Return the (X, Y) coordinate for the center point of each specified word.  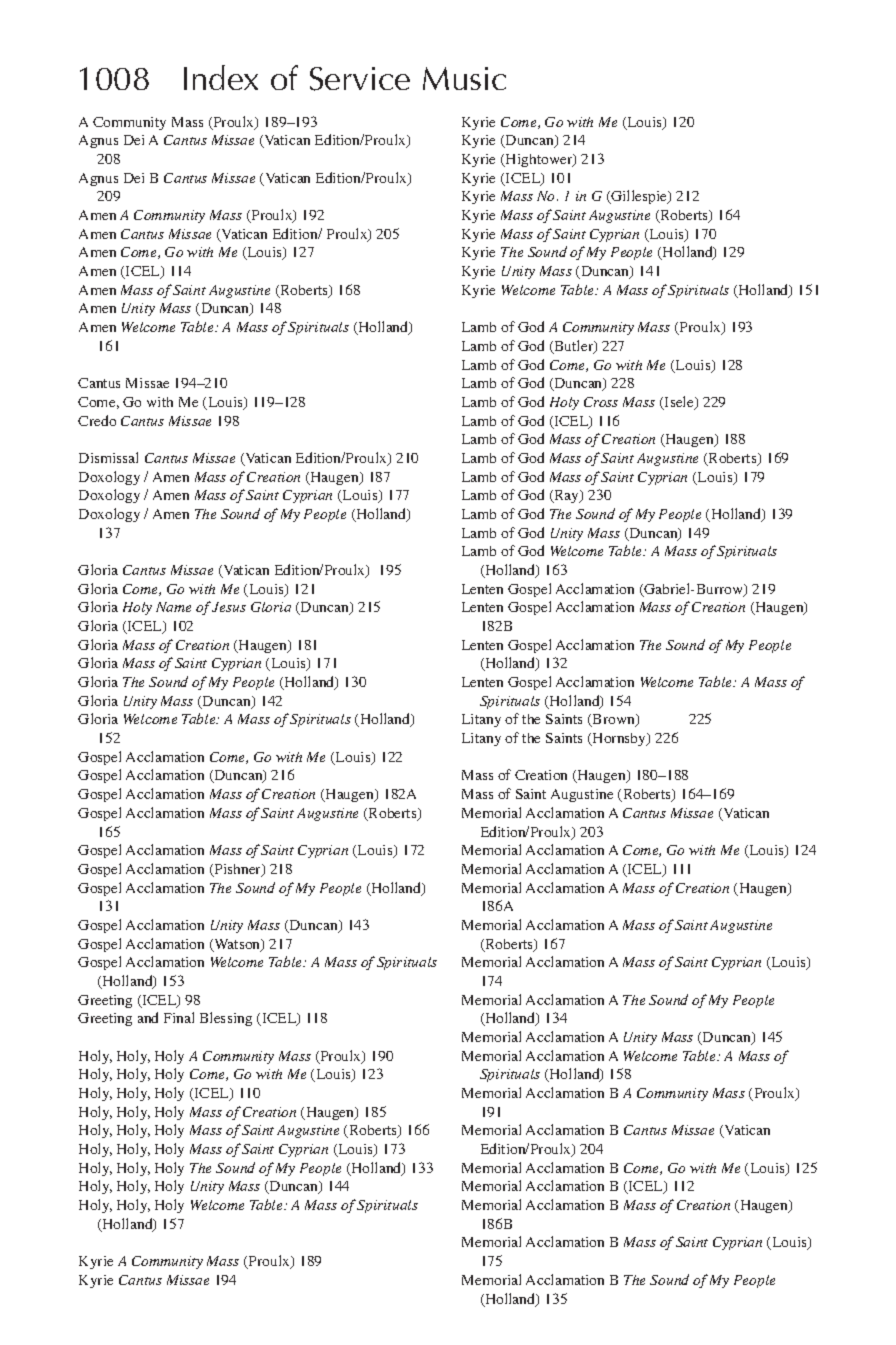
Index (221, 77)
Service (360, 79)
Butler (574, 347)
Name (173, 607)
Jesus (229, 607)
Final (179, 1017)
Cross (601, 402)
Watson (237, 945)
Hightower (539, 160)
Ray (566, 496)
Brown (614, 720)
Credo (97, 420)
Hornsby (619, 739)
